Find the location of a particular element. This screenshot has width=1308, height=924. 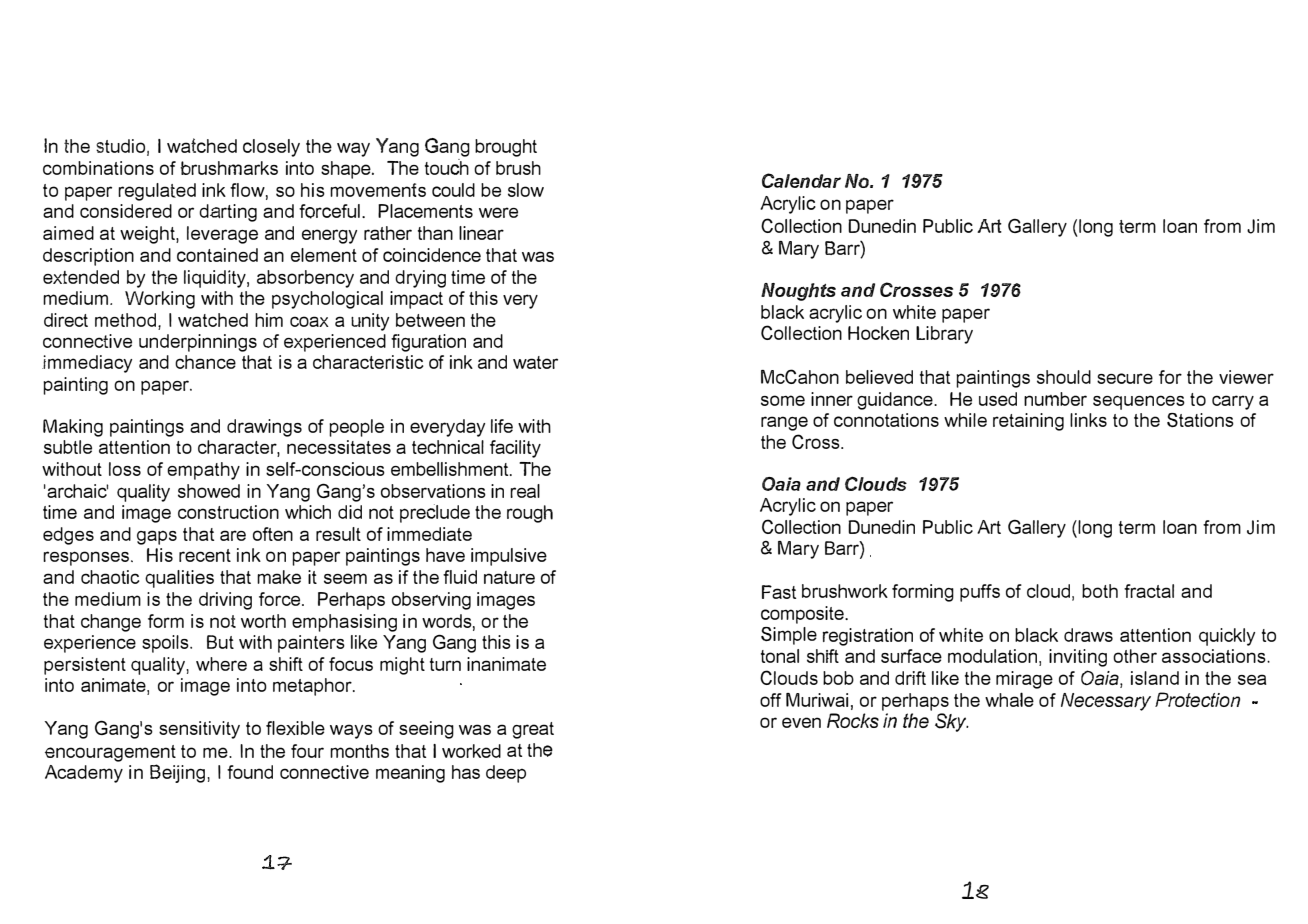

facility is located at coordinates (515, 449).
